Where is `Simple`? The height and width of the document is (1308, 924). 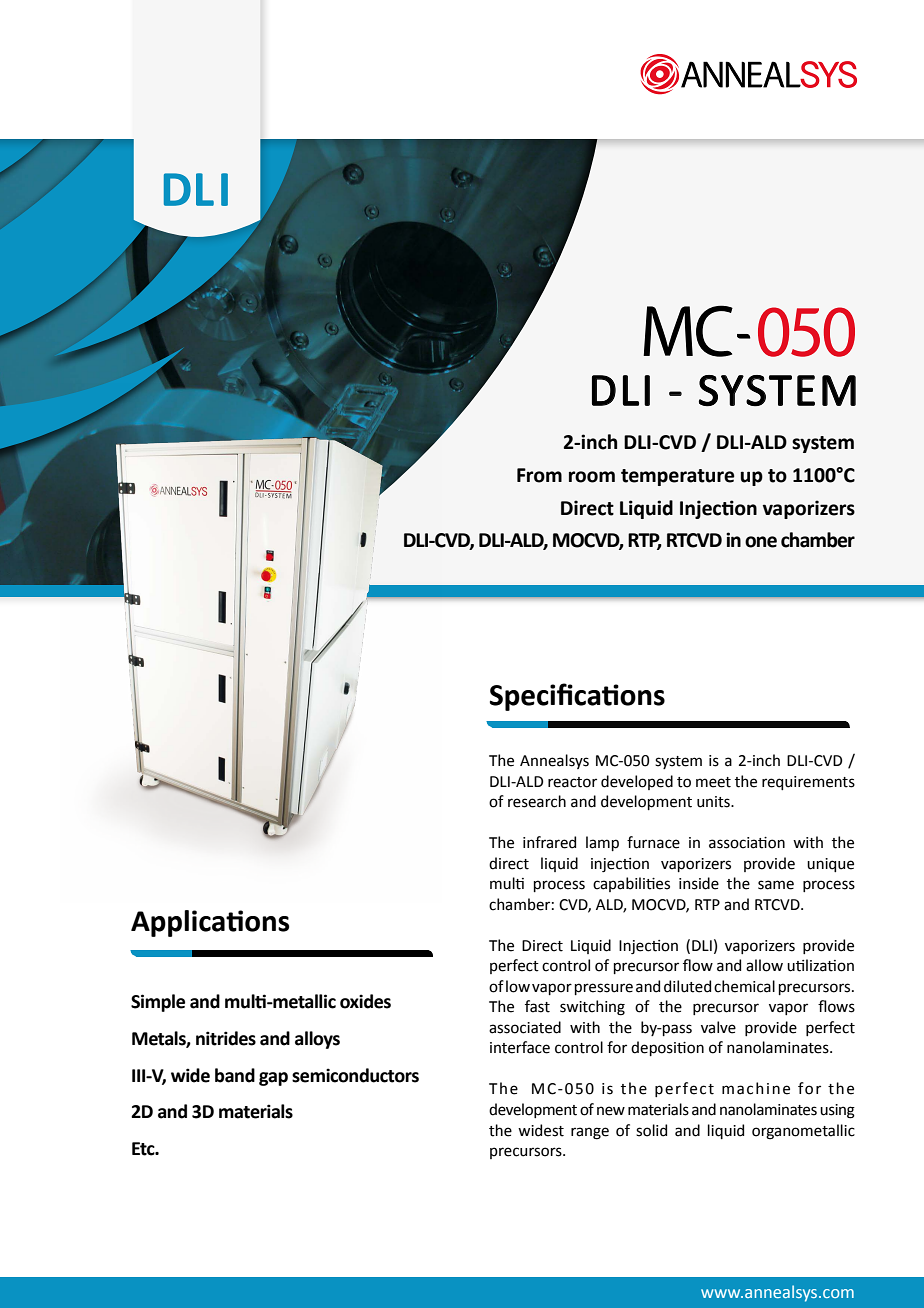 Simple is located at coordinates (158, 1003).
